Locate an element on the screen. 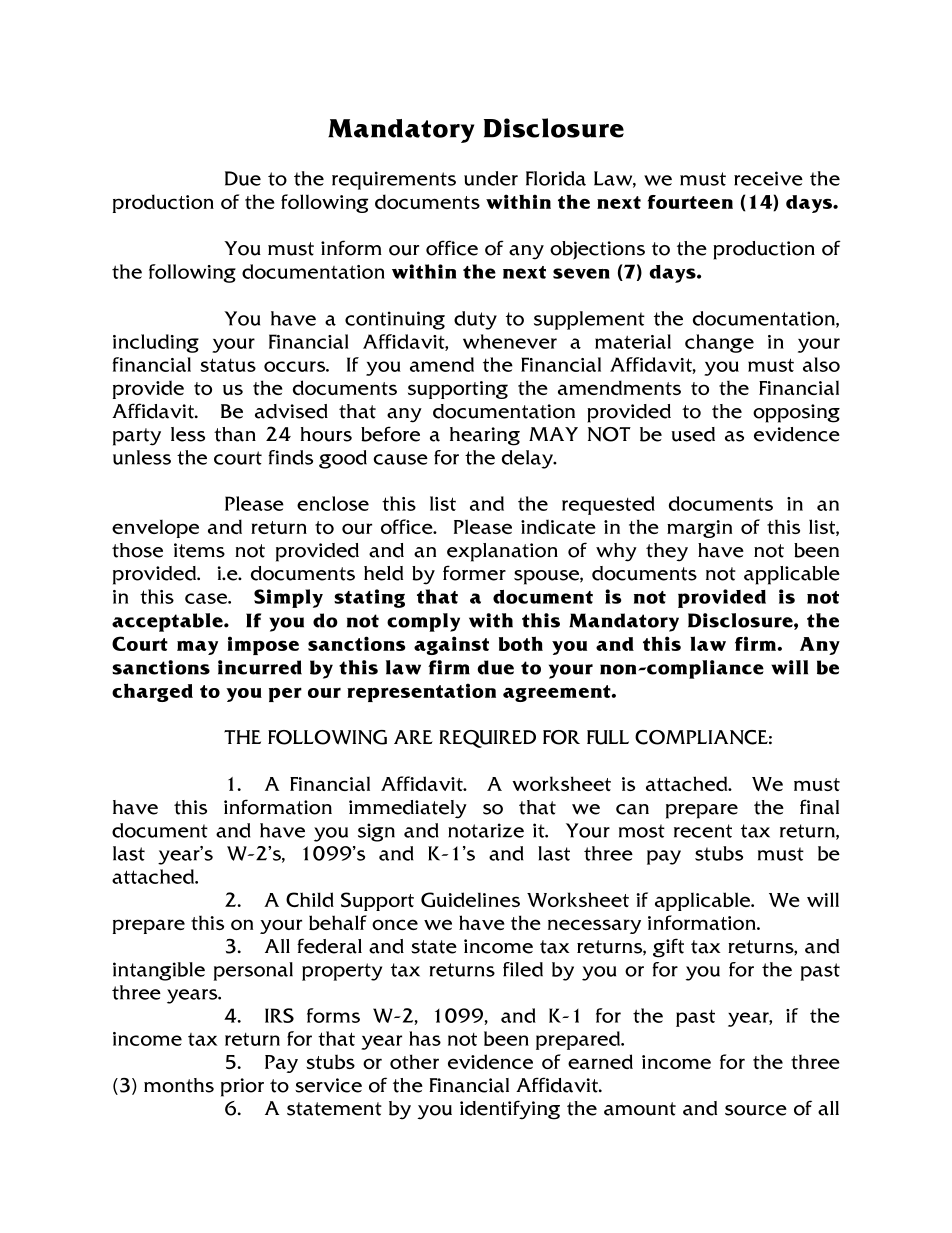  Guidelines is located at coordinates (470, 899).
